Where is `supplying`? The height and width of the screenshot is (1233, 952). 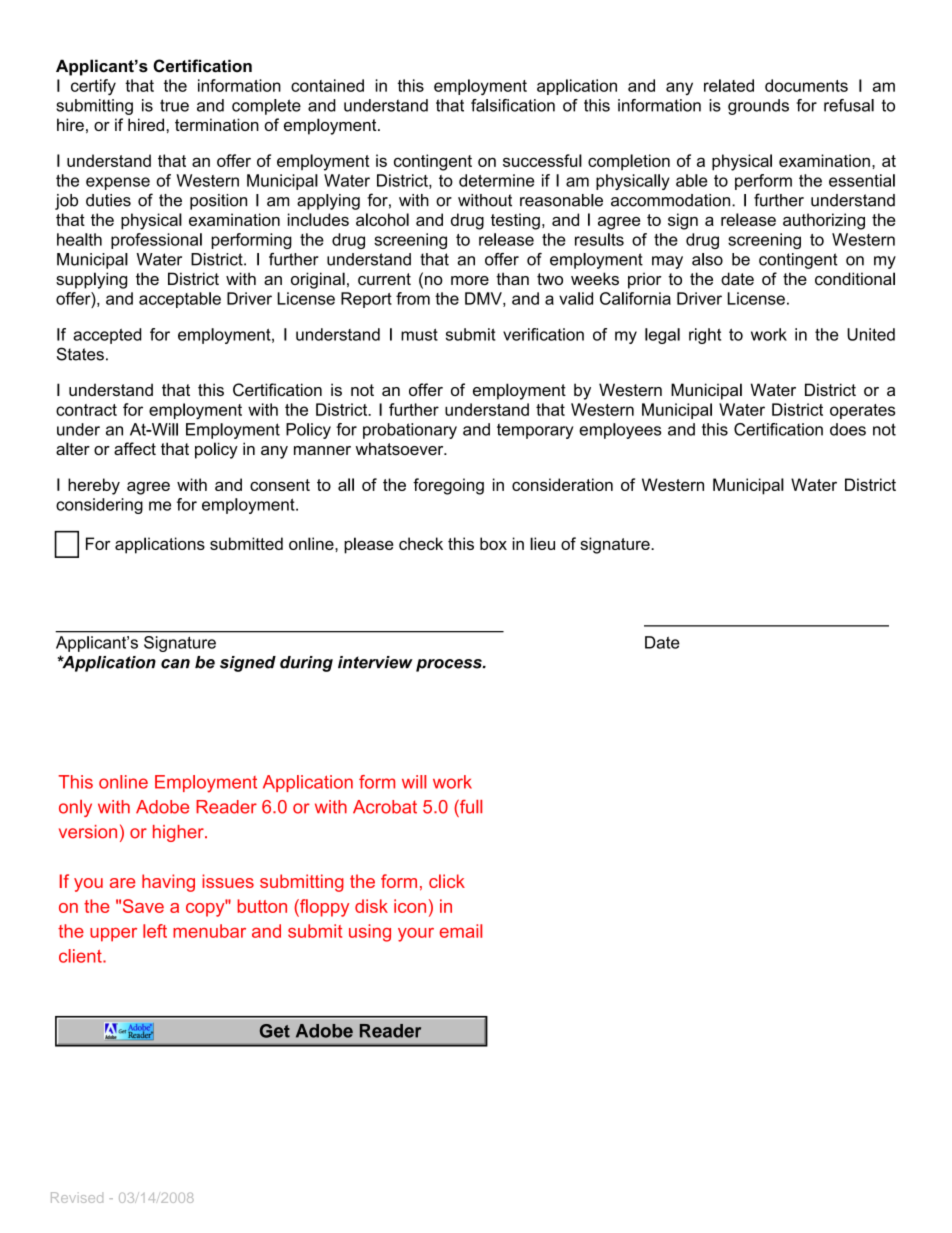 supplying is located at coordinates (91, 280).
